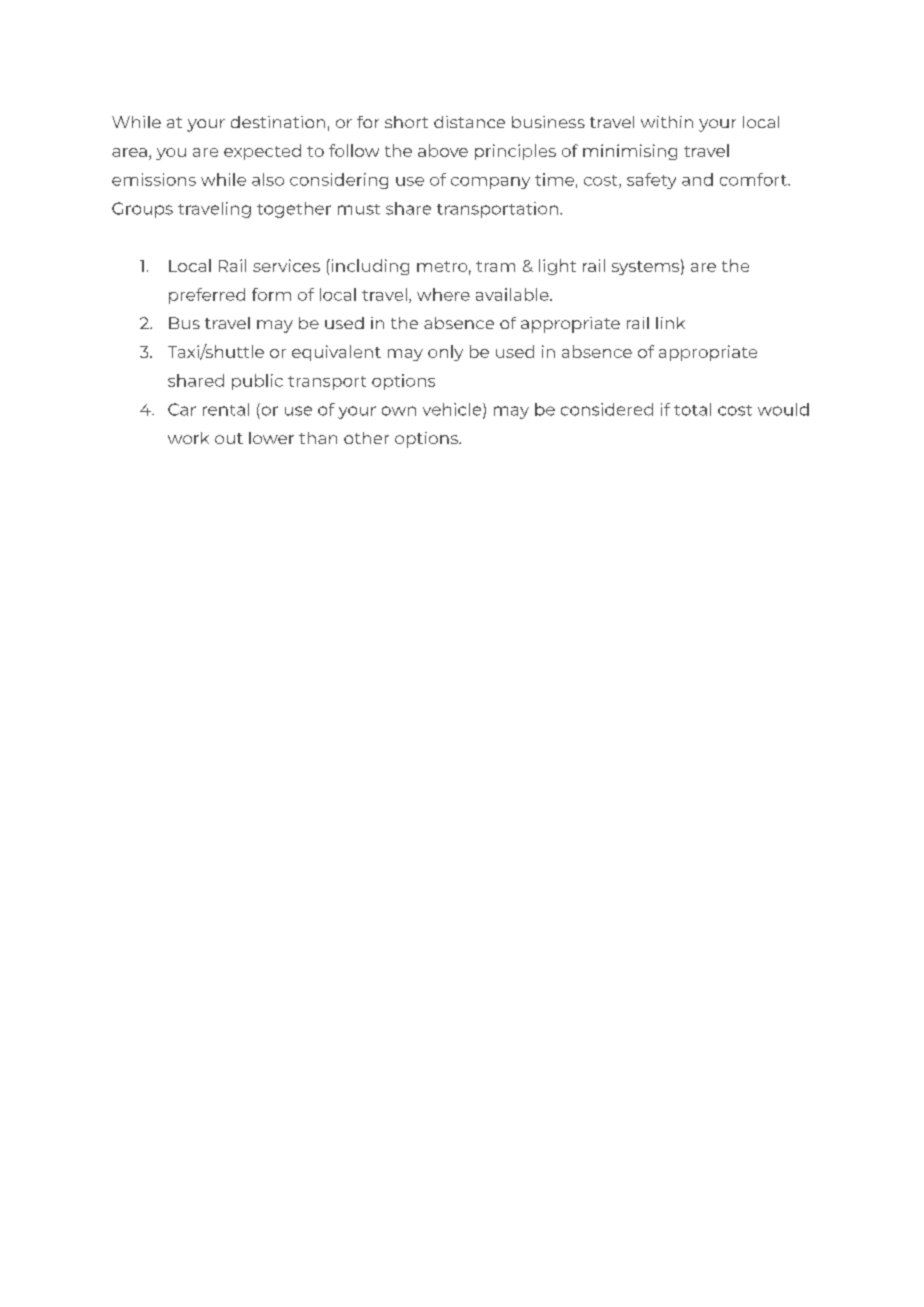  Describe the element at coordinates (490, 183) in the screenshot. I see `company` at that location.
